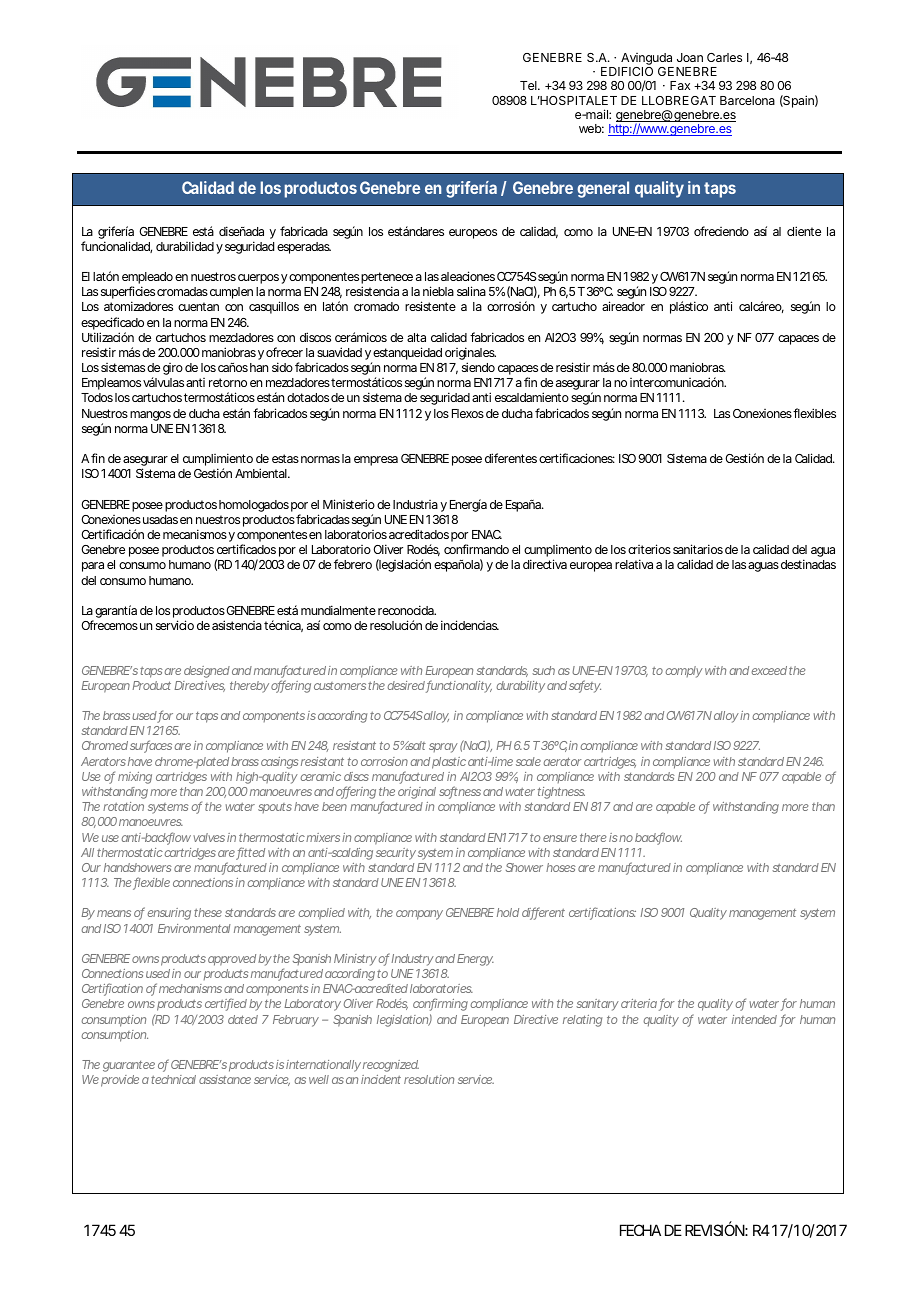  I want to click on comply, so click(684, 672).
